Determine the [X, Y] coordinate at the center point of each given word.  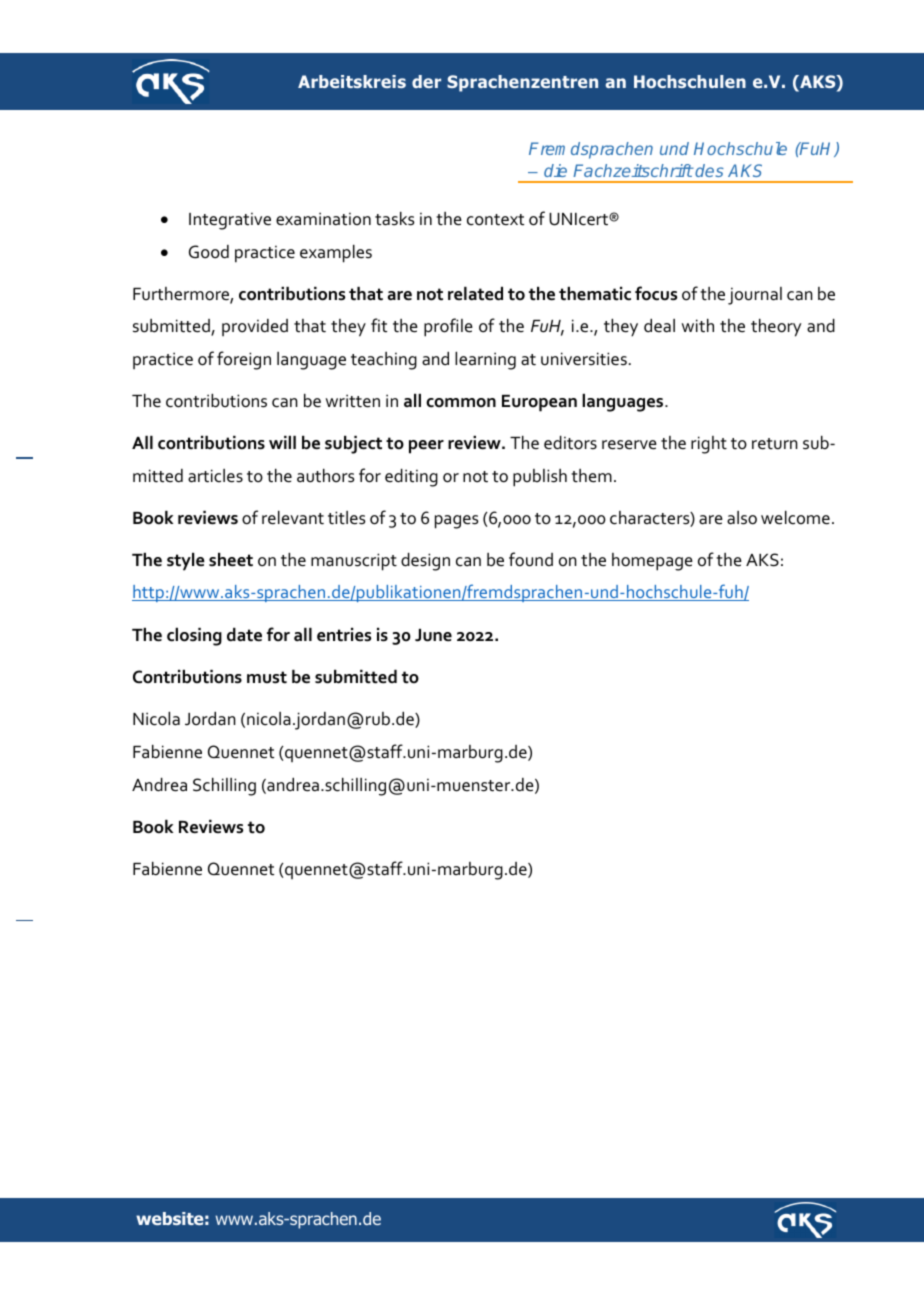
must [267, 677]
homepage [652, 562]
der [426, 81]
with [698, 326]
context [495, 220]
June [433, 635]
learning [485, 361]
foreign [244, 360]
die [555, 170]
